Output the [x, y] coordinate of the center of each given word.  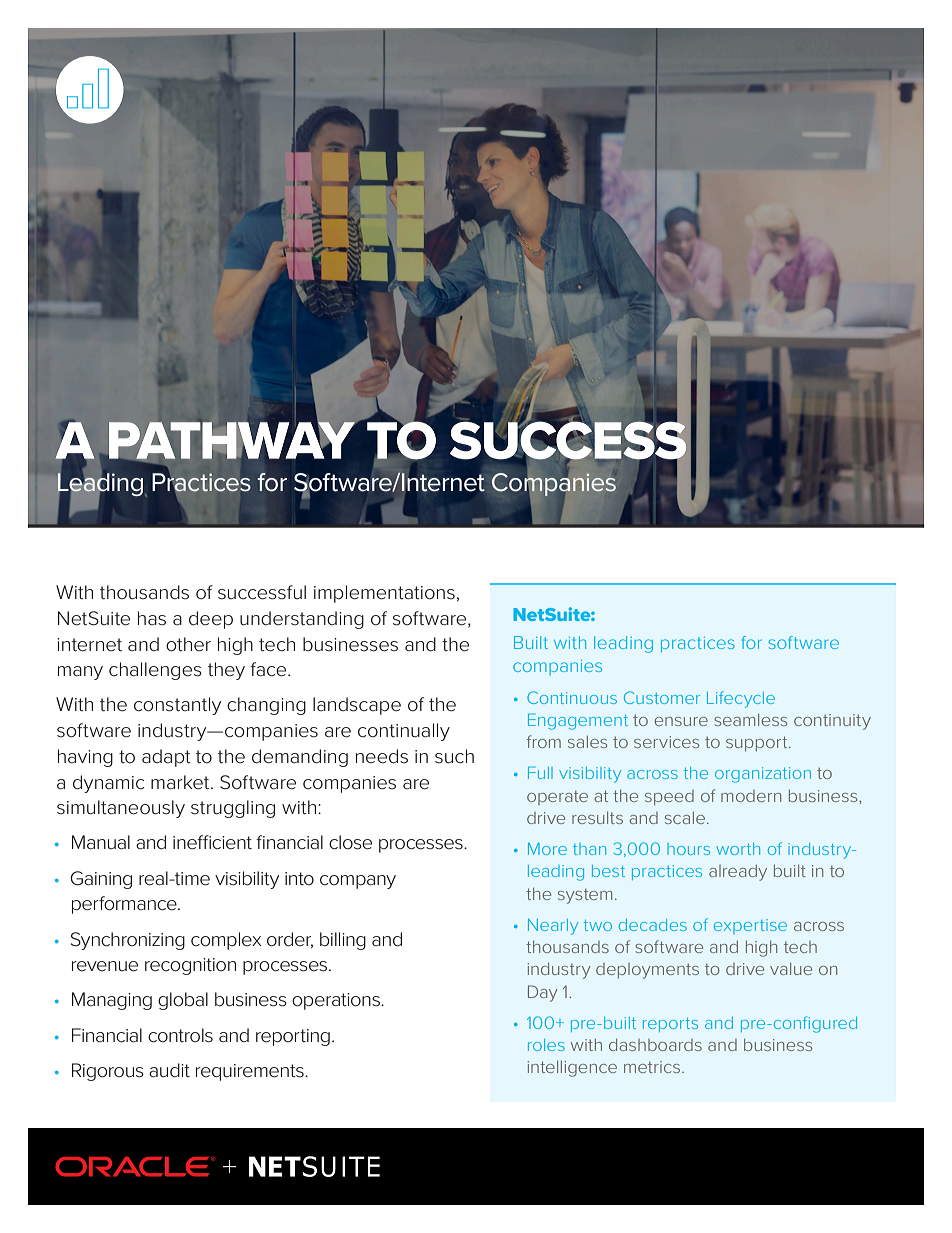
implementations [384, 594]
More [547, 849]
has [152, 618]
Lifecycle [741, 699]
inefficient [212, 842]
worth [738, 849]
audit [169, 1070]
